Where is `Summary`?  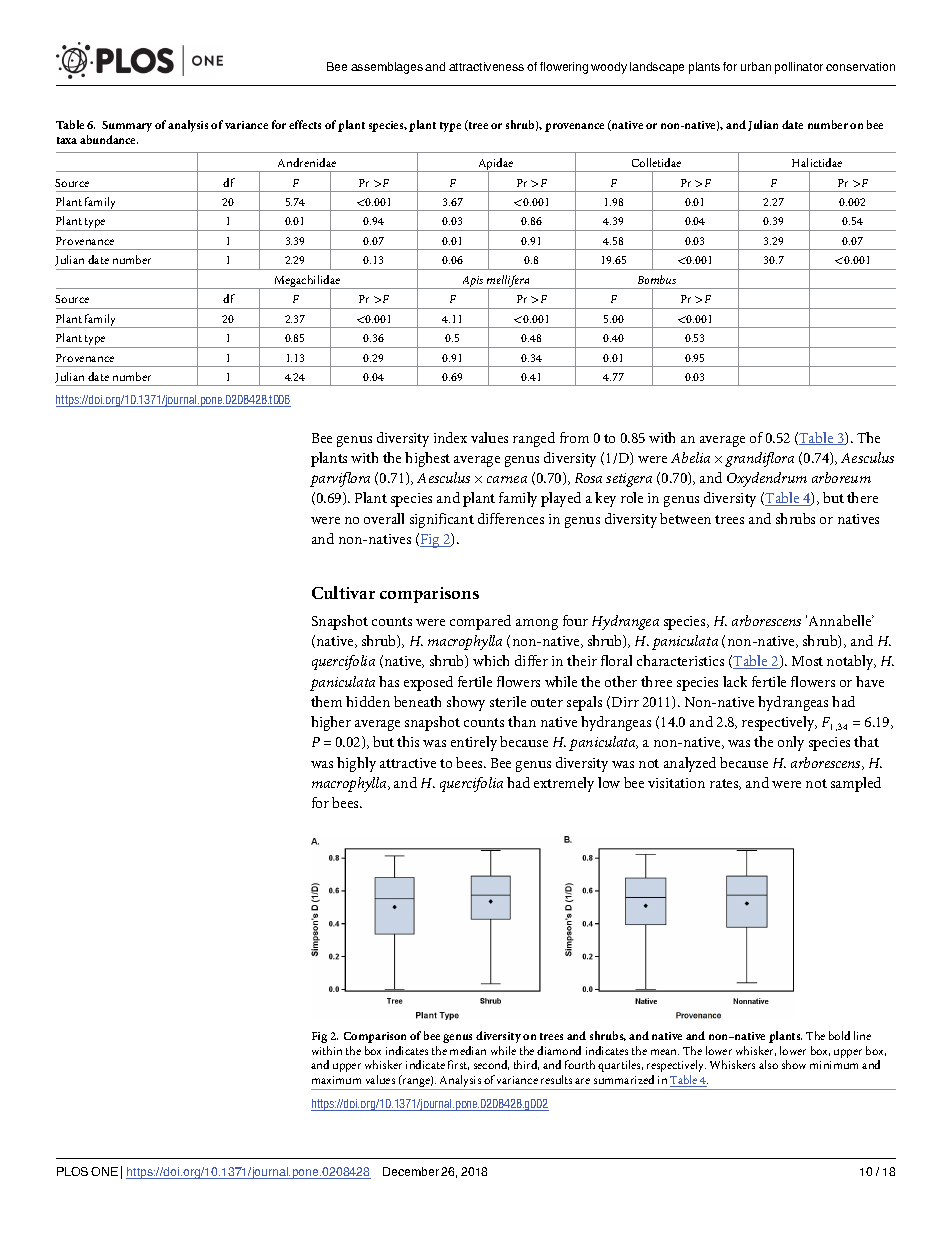 Summary is located at coordinates (127, 126).
